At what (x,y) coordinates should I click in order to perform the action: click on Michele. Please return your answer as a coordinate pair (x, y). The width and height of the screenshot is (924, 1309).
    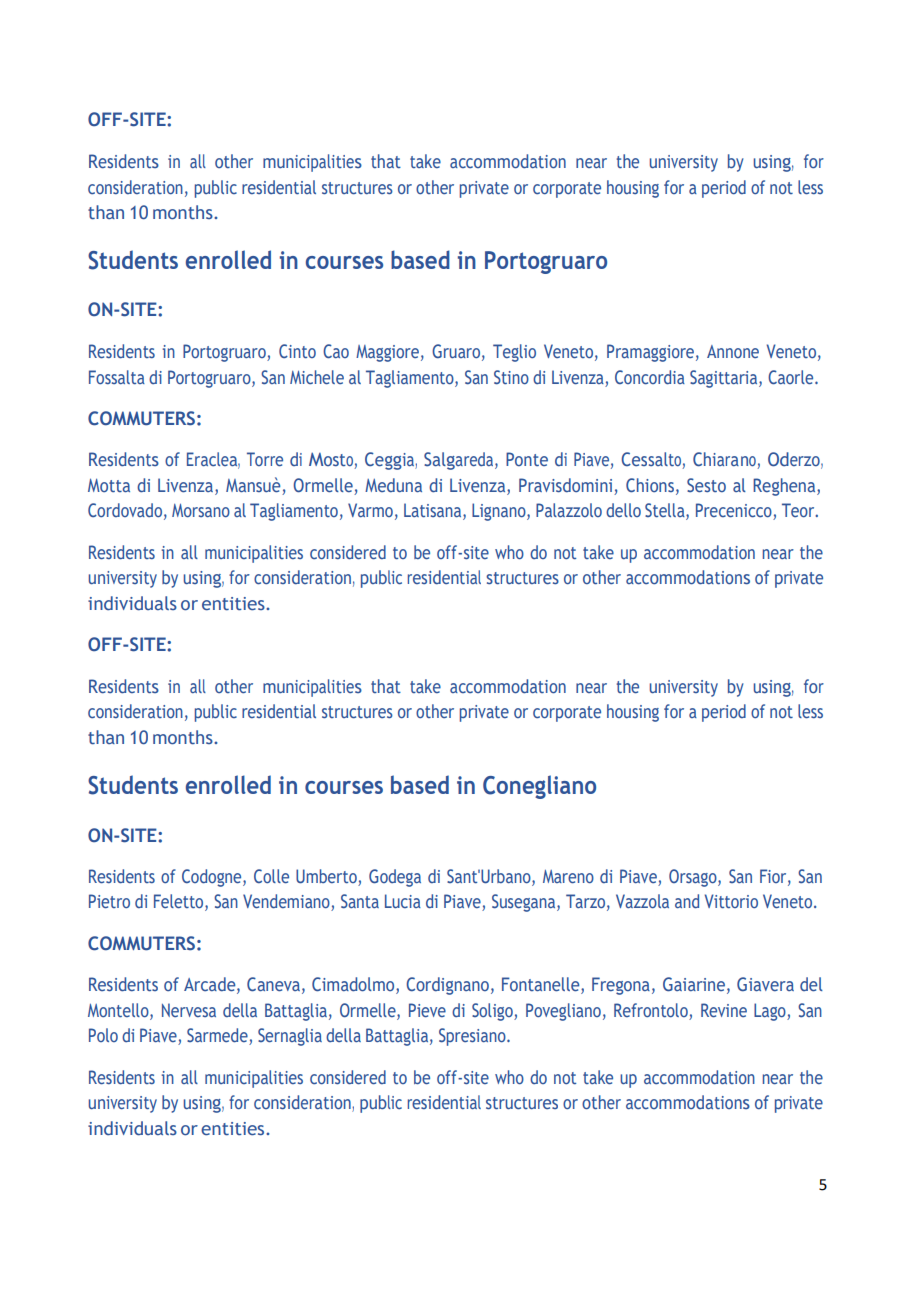
    Looking at the image, I should click on (317, 377).
